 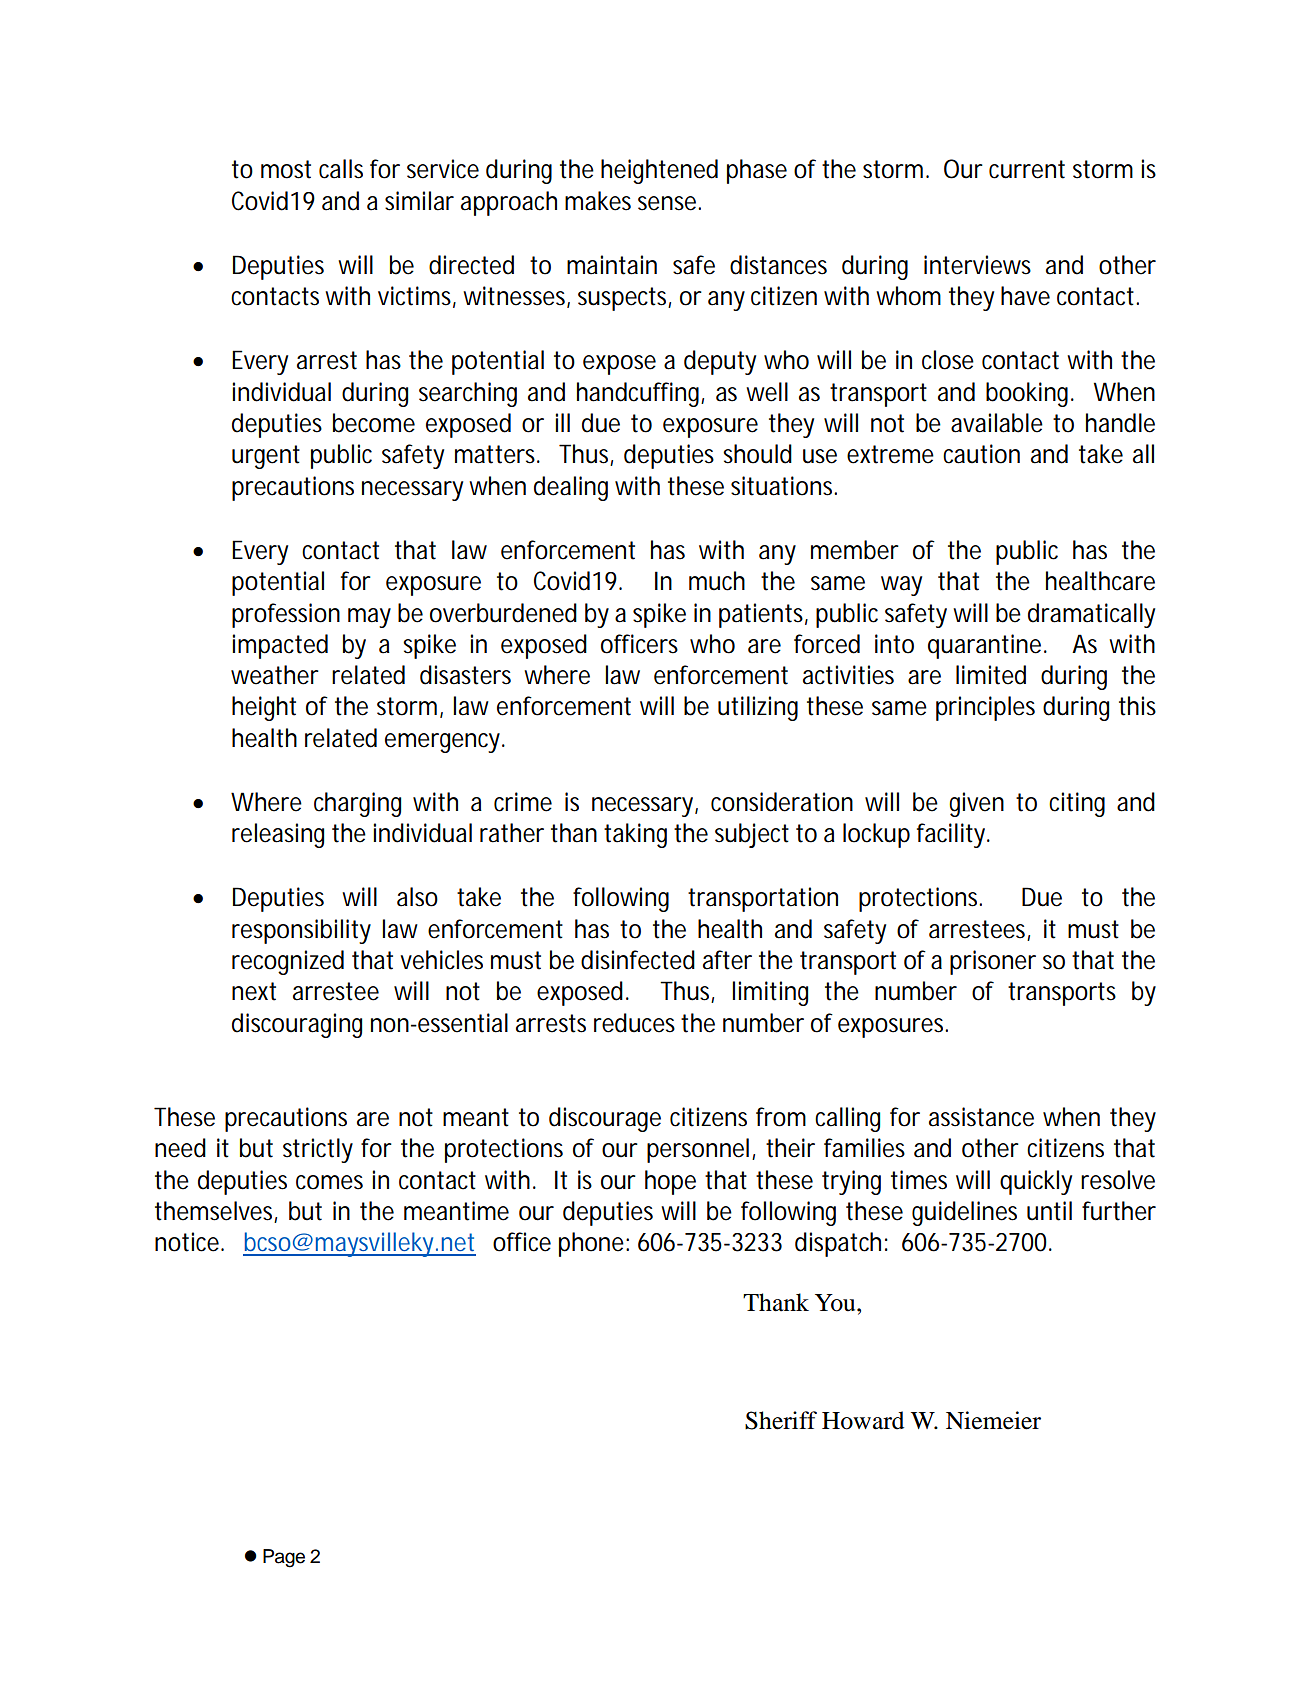 I want to click on Sheriff, so click(x=781, y=1420).
